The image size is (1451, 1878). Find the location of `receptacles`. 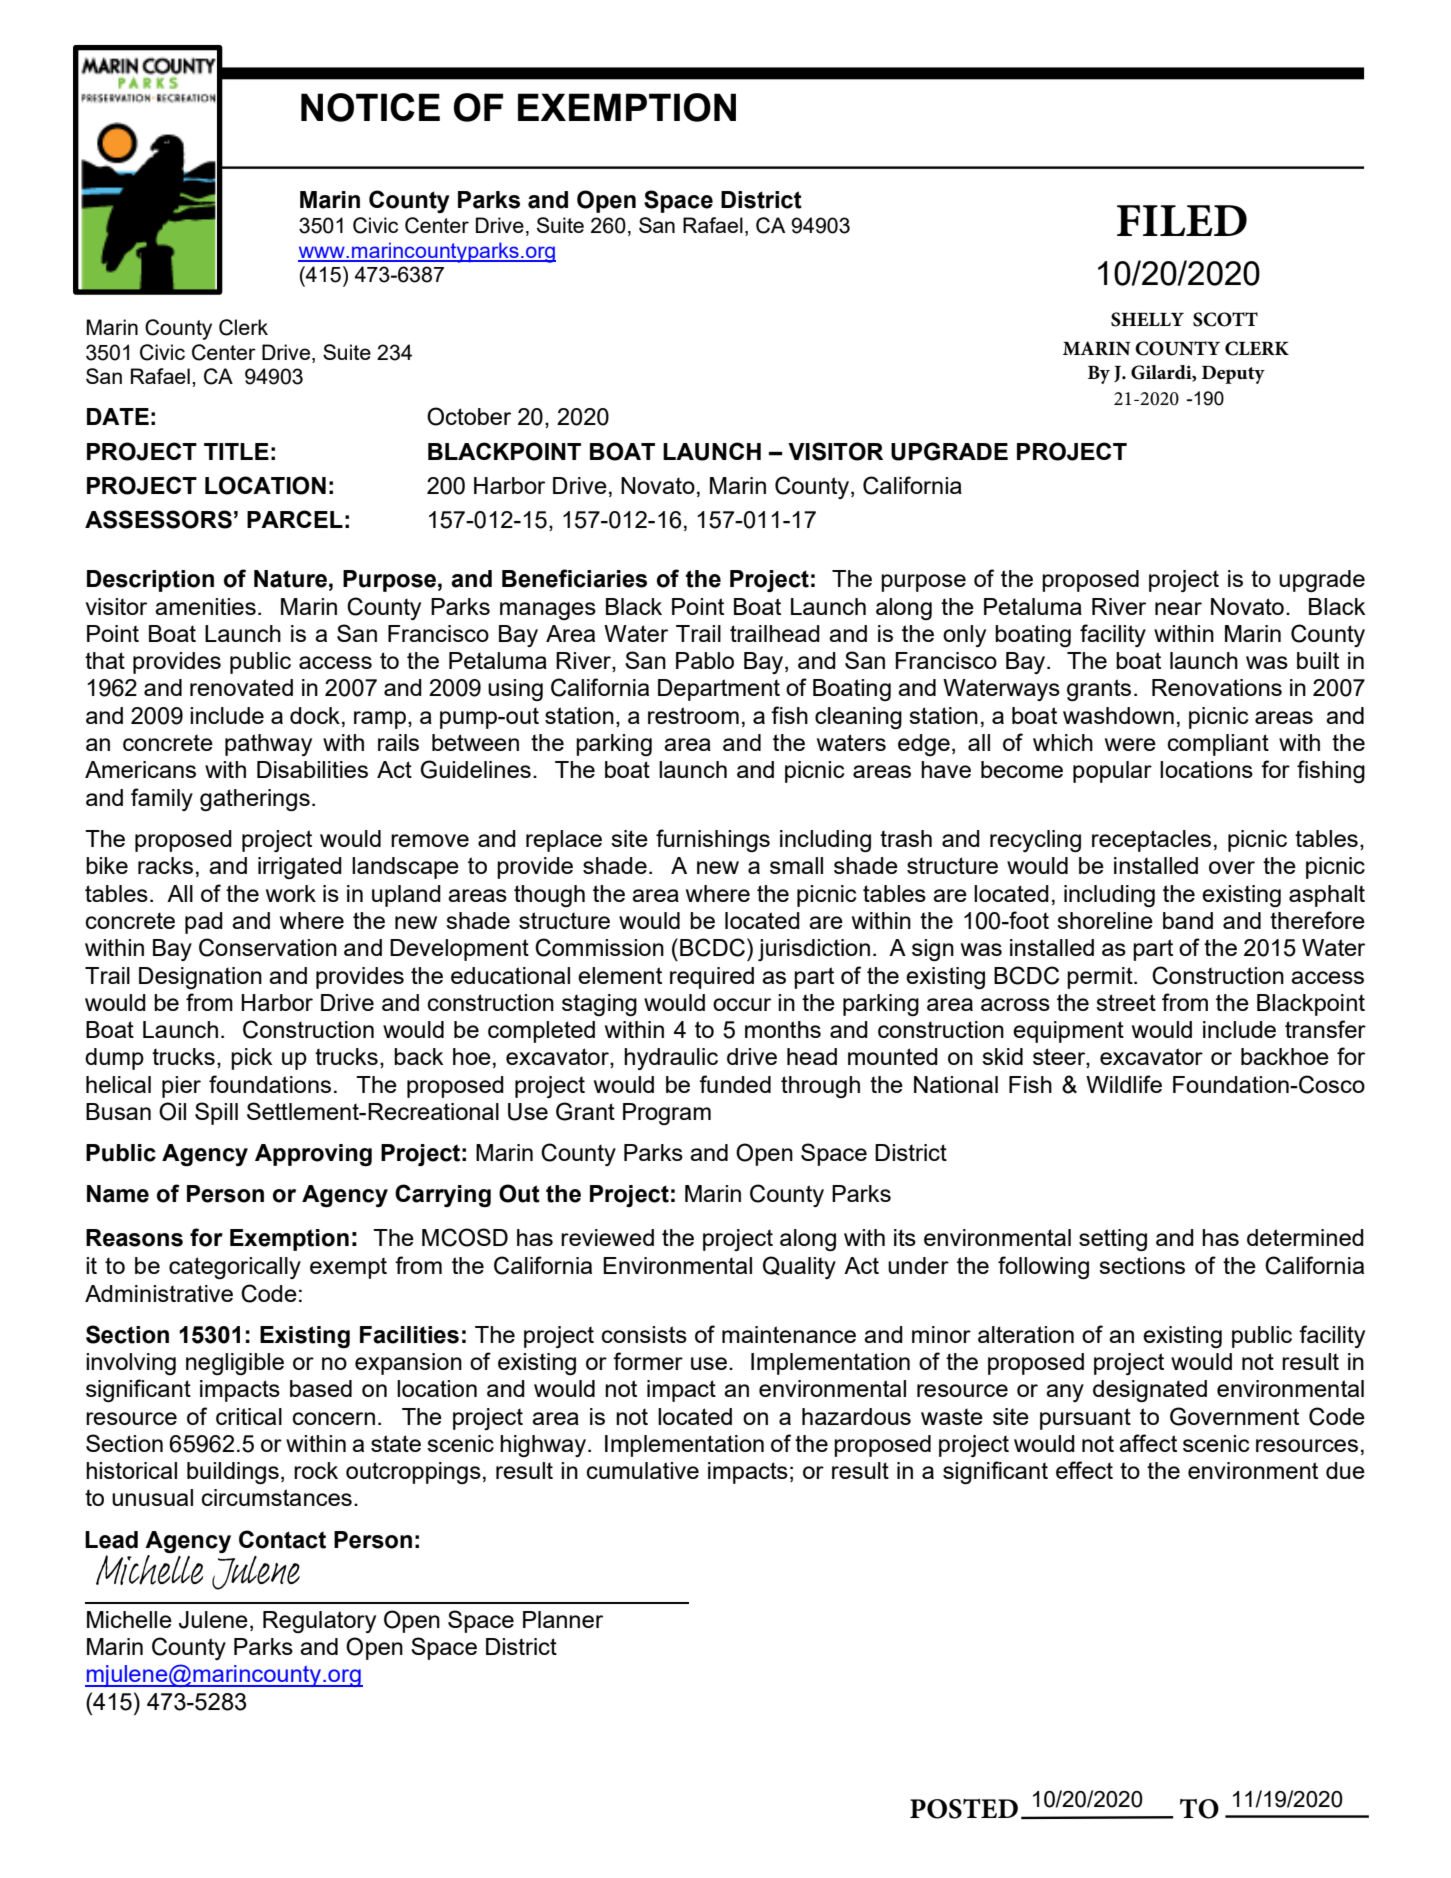

receptacles is located at coordinates (1151, 841).
